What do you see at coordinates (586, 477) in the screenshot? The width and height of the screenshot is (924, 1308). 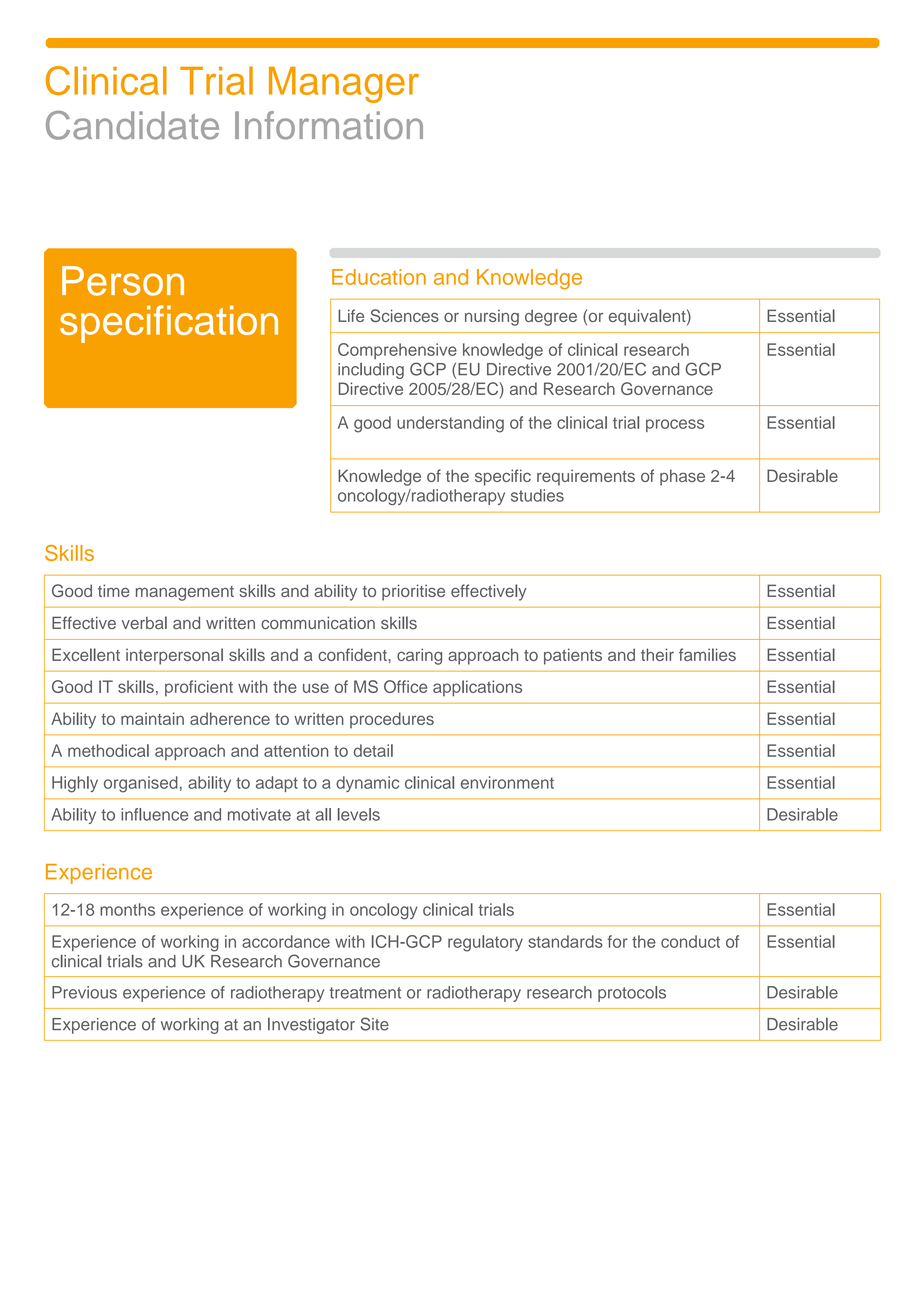 I see `requirements` at bounding box center [586, 477].
